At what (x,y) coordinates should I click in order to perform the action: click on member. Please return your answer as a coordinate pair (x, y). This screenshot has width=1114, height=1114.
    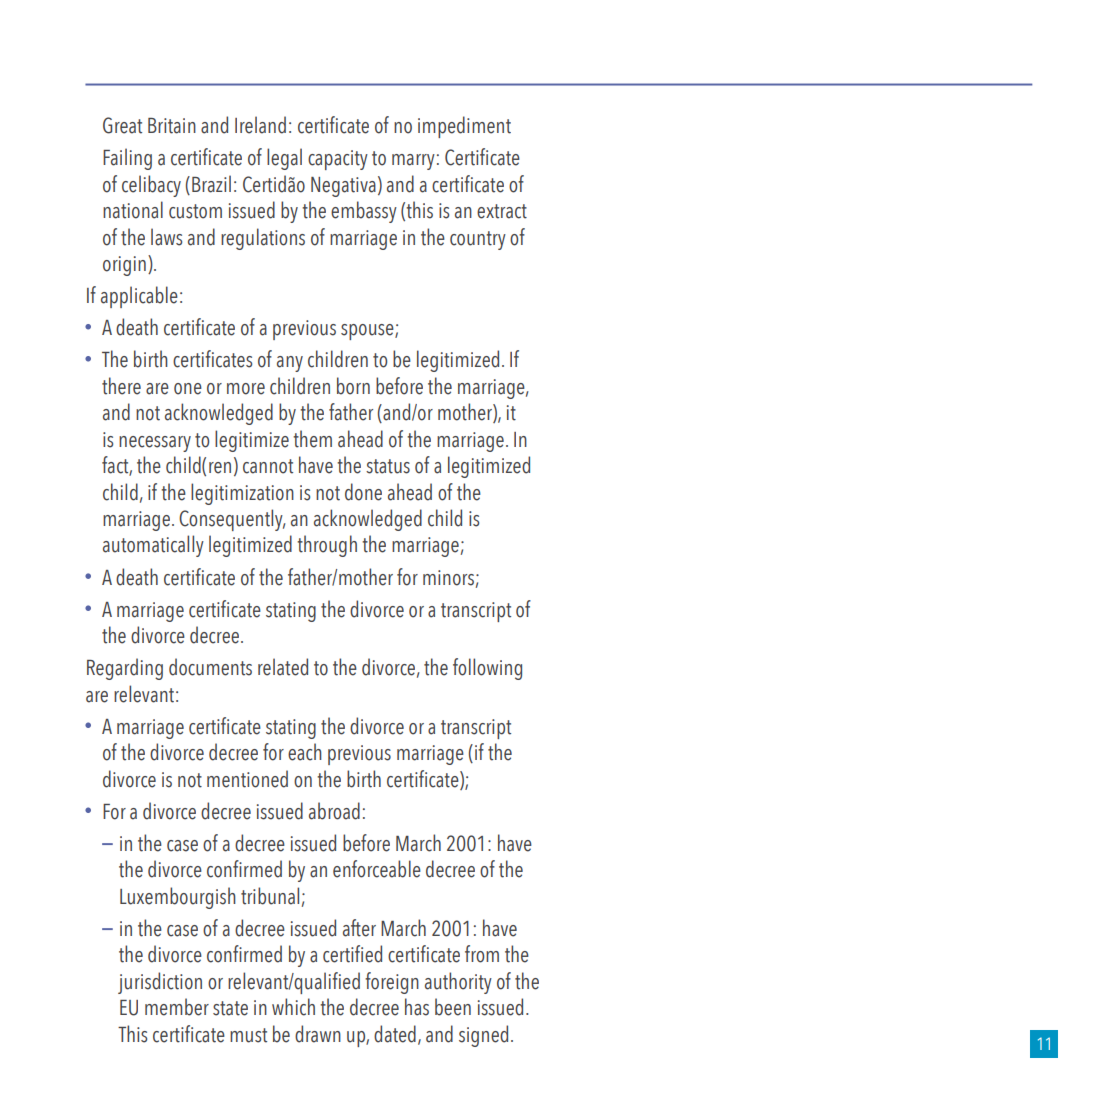
    Looking at the image, I should click on (177, 1007).
